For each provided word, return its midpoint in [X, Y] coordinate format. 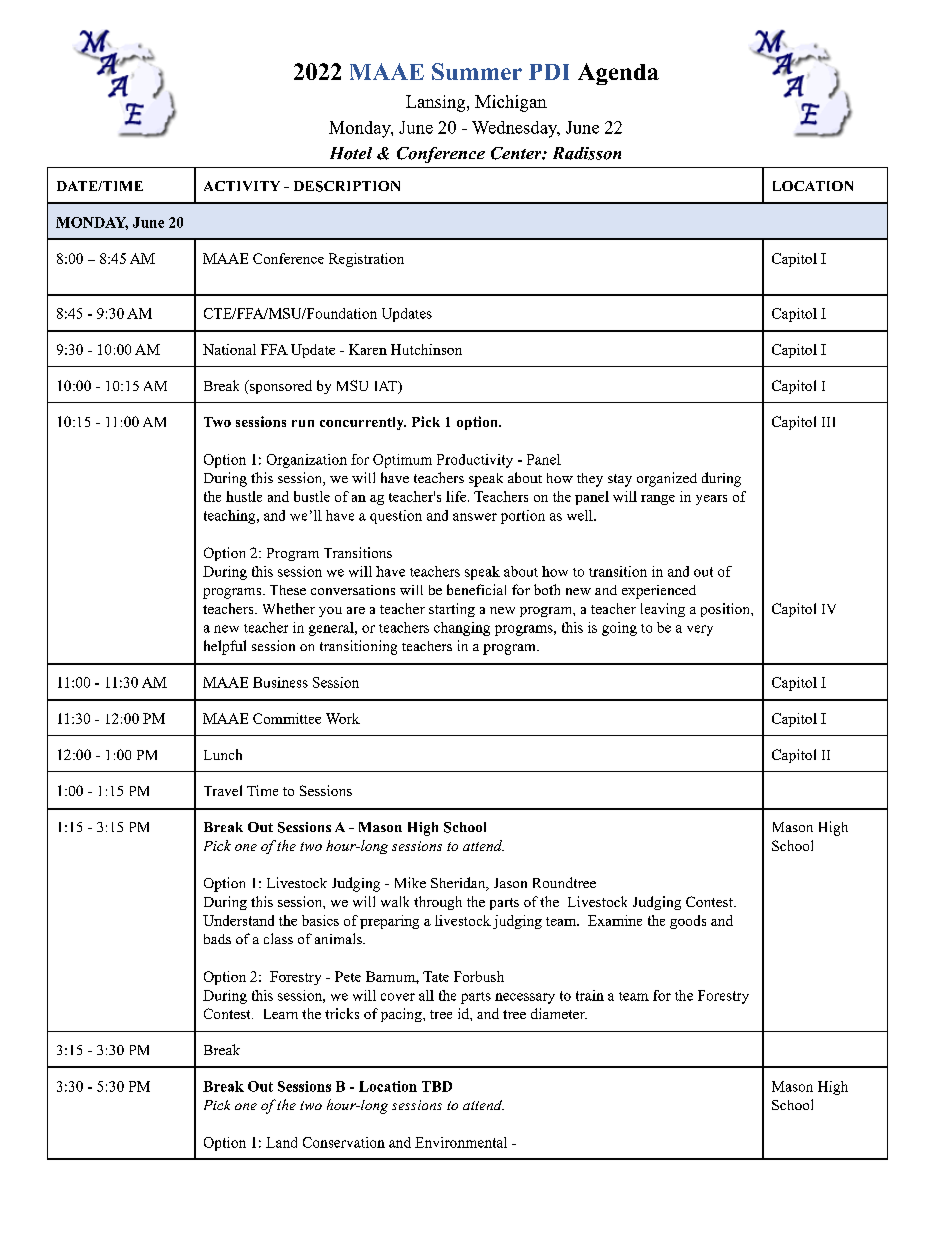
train [590, 995]
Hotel [351, 153]
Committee [287, 718]
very [700, 630]
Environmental [461, 1142]
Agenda [618, 74]
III [828, 422]
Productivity [475, 461]
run [303, 423]
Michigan [511, 103]
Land [281, 1142]
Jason [510, 883]
